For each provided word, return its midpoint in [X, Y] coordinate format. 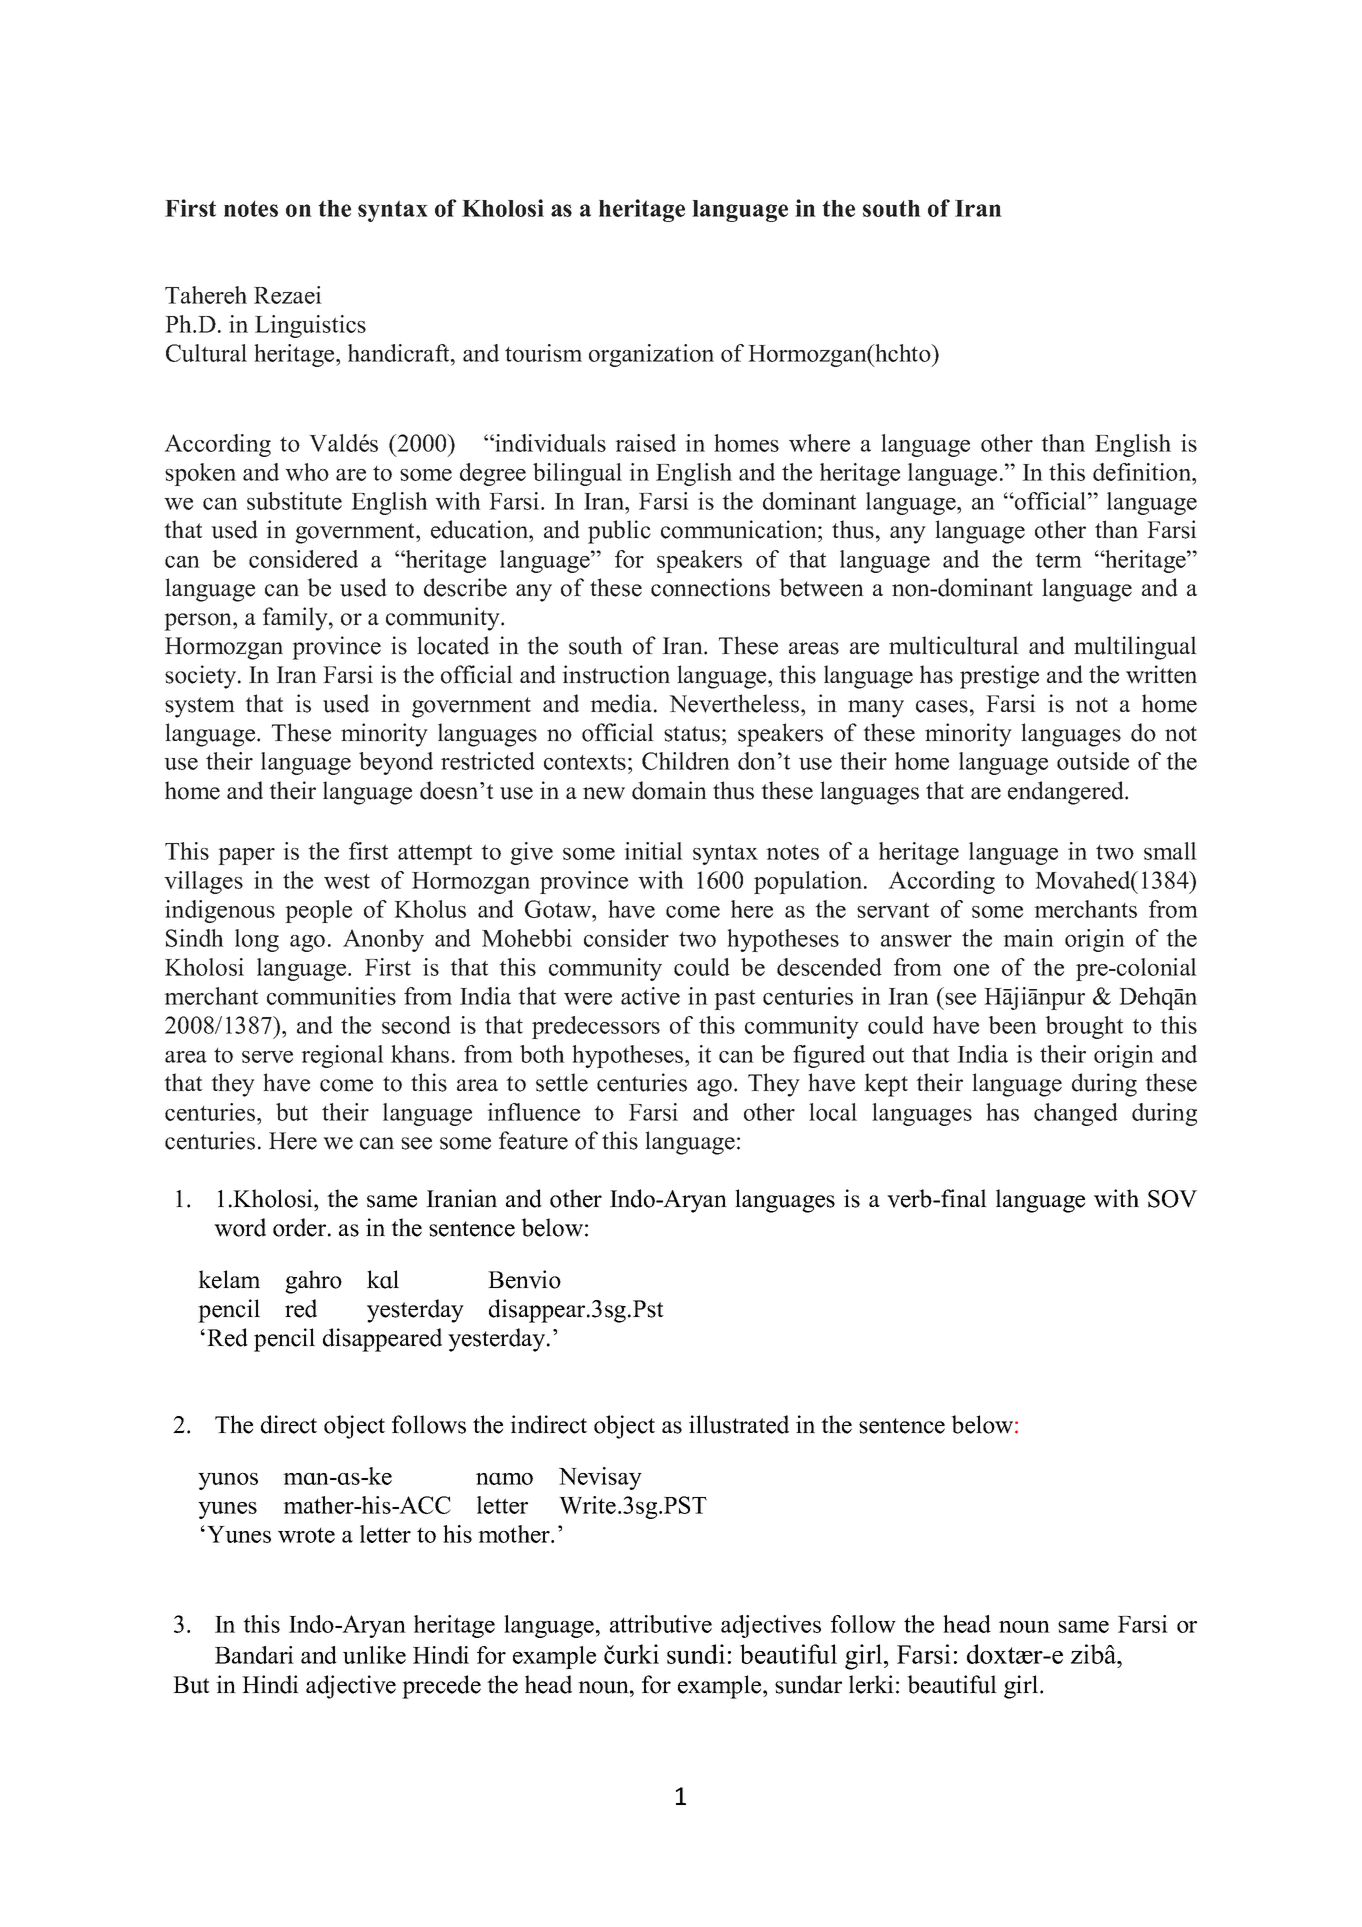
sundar [808, 1684]
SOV [1172, 1199]
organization [651, 355]
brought [1084, 1027]
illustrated [739, 1424]
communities [331, 996]
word [240, 1227]
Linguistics [310, 326]
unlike [374, 1655]
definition [1143, 472]
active [650, 996]
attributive [661, 1624]
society [202, 677]
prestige [999, 677]
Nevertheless [735, 703]
